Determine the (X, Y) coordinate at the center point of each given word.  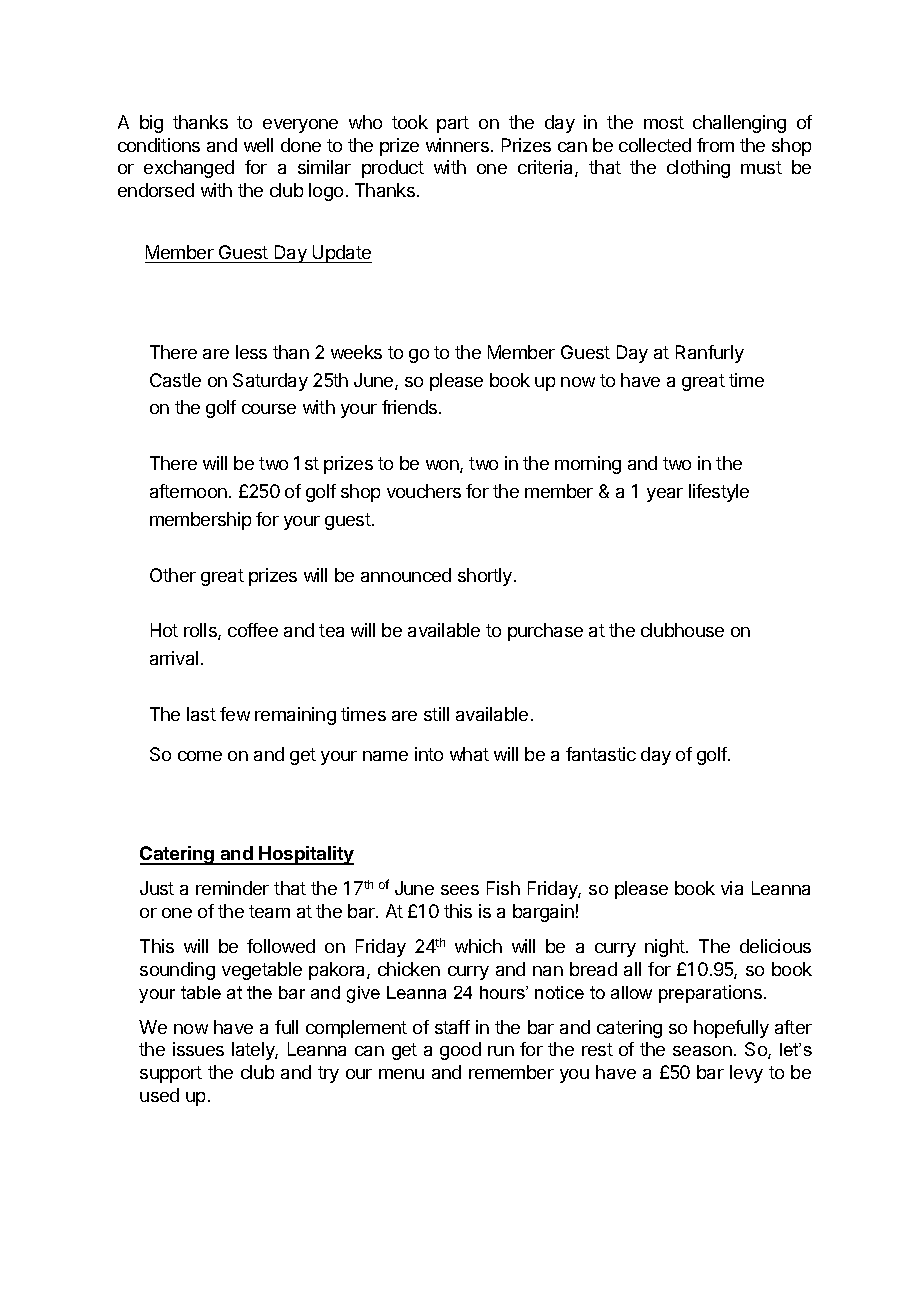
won (443, 466)
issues (198, 1049)
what (469, 754)
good (460, 1051)
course (269, 409)
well (258, 145)
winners (457, 145)
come (200, 756)
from (715, 145)
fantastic (601, 754)
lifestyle (719, 493)
